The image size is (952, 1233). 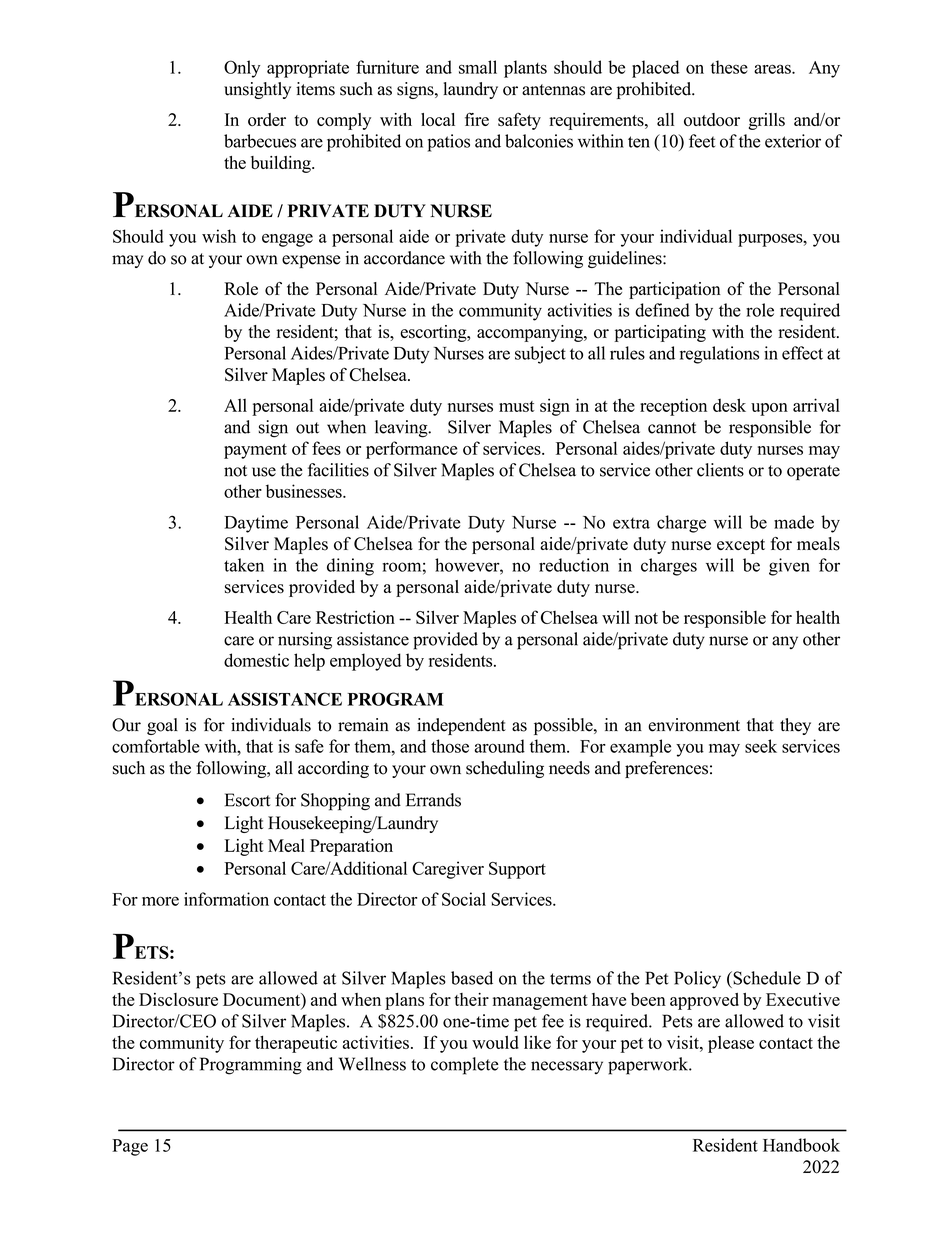 I want to click on fire, so click(x=477, y=119).
